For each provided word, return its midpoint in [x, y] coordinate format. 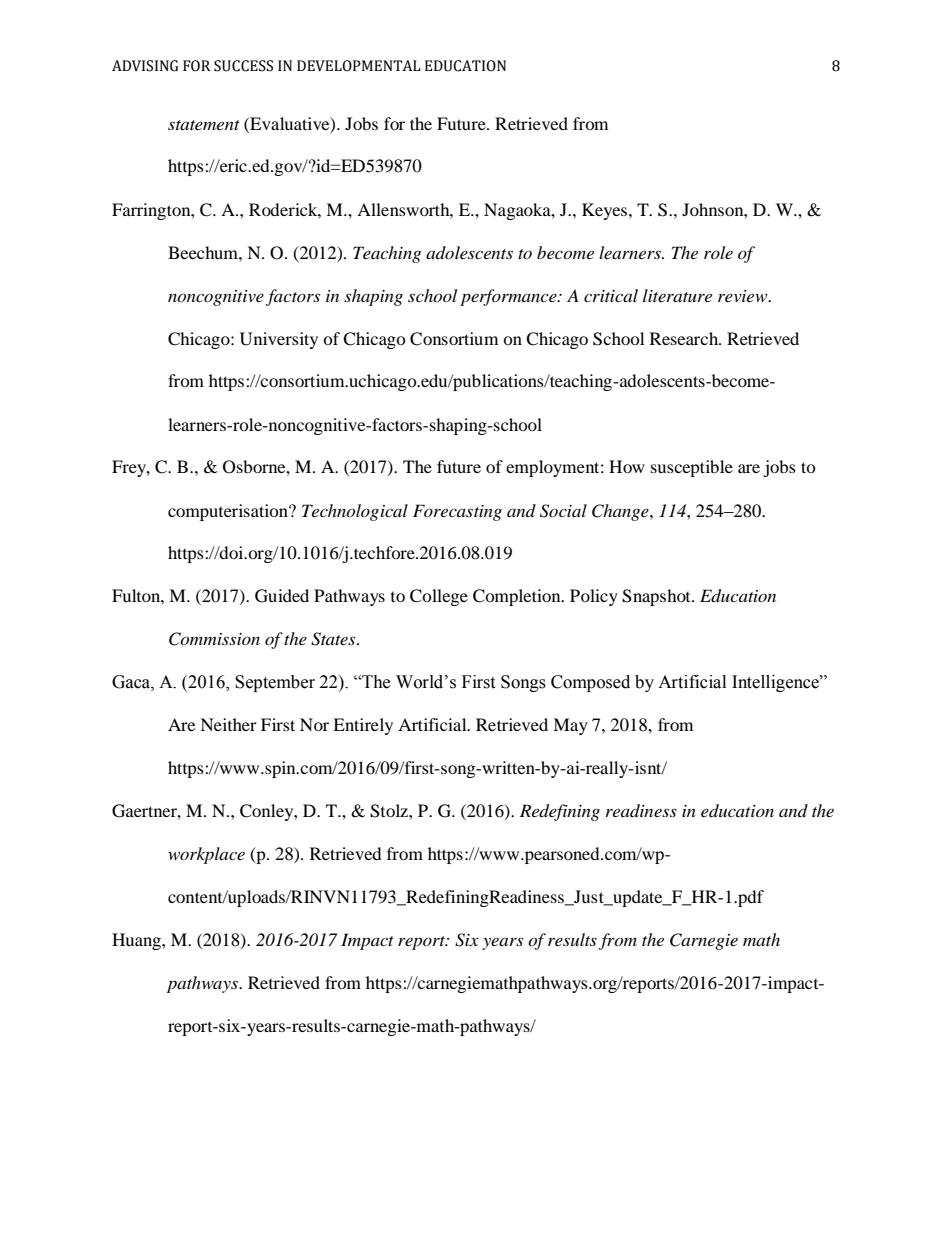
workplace [206, 855]
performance [509, 297]
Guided [282, 596]
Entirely [363, 726]
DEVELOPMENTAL [359, 66]
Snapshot [657, 597]
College [439, 597]
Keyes [606, 211]
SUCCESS [243, 66]
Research [685, 338]
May [570, 726]
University [279, 340]
